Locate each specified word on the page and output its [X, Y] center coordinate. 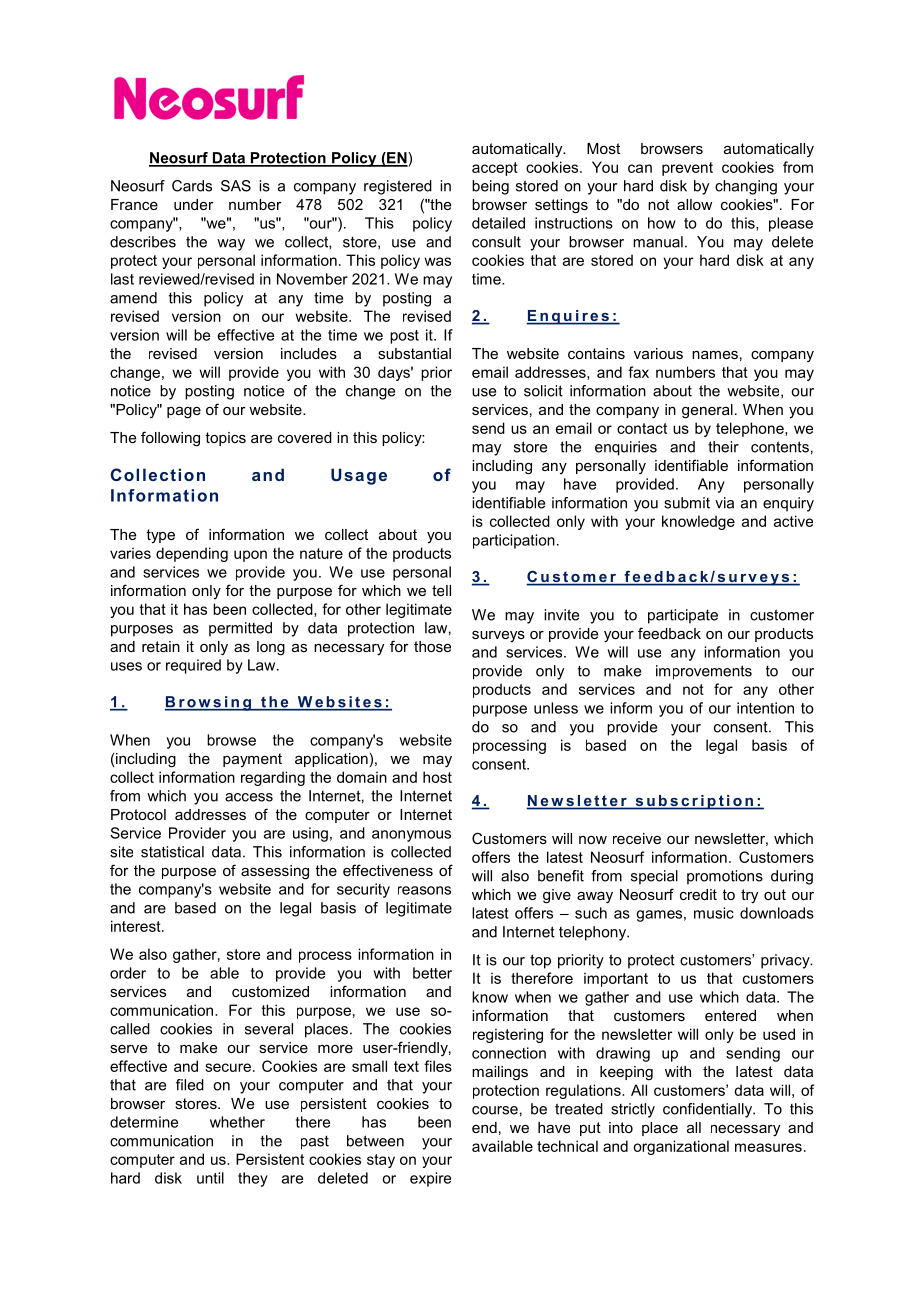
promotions [725, 877]
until [210, 1178]
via [724, 503]
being [490, 187]
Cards [192, 186]
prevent [687, 169]
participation [514, 541]
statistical [172, 852]
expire [430, 1179]
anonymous [411, 836]
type [160, 536]
